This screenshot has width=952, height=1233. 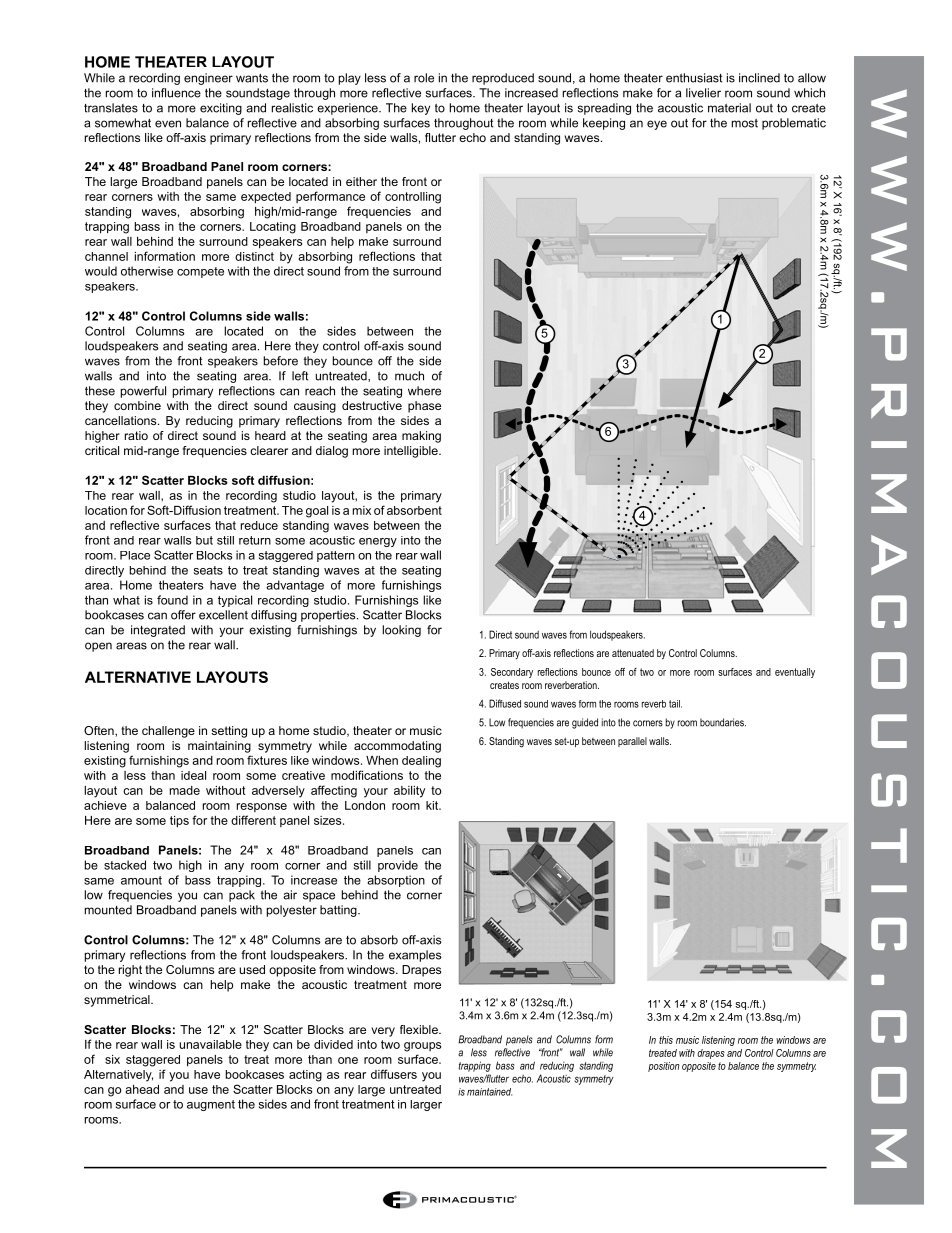 What do you see at coordinates (421, 109) in the screenshot?
I see `key` at bounding box center [421, 109].
